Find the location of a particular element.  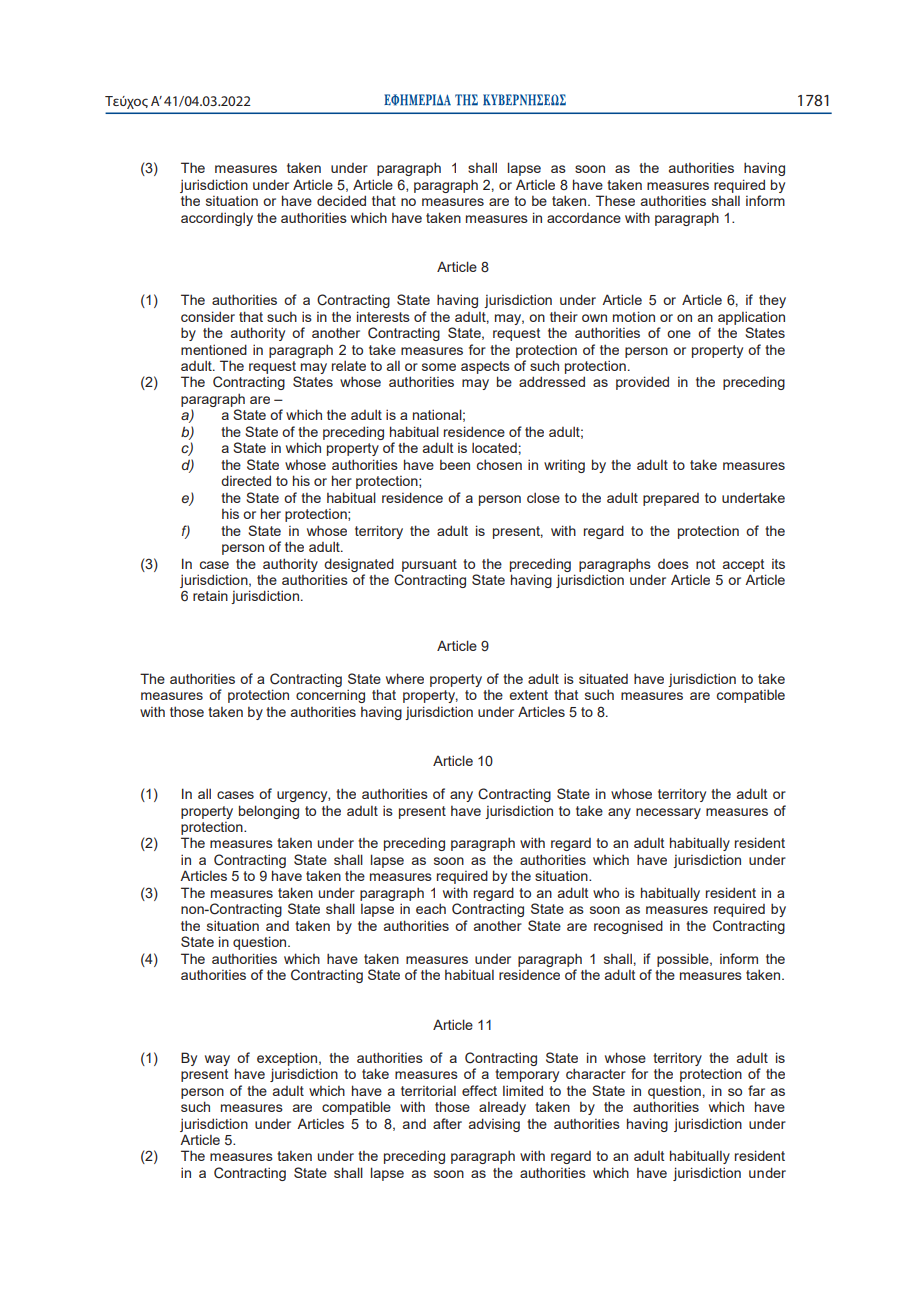

way is located at coordinates (217, 1060).
